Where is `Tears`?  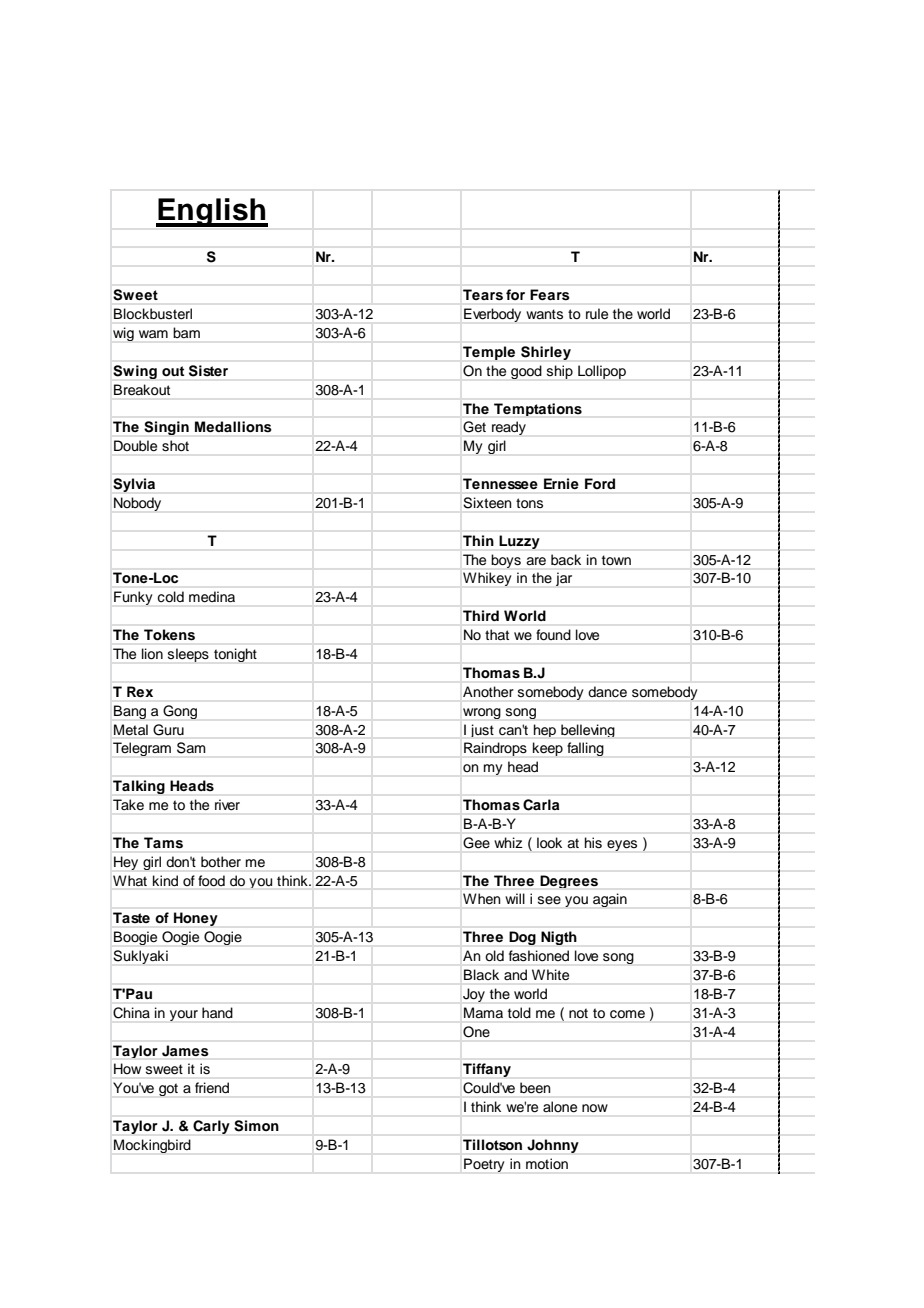 Tears is located at coordinates (483, 294).
